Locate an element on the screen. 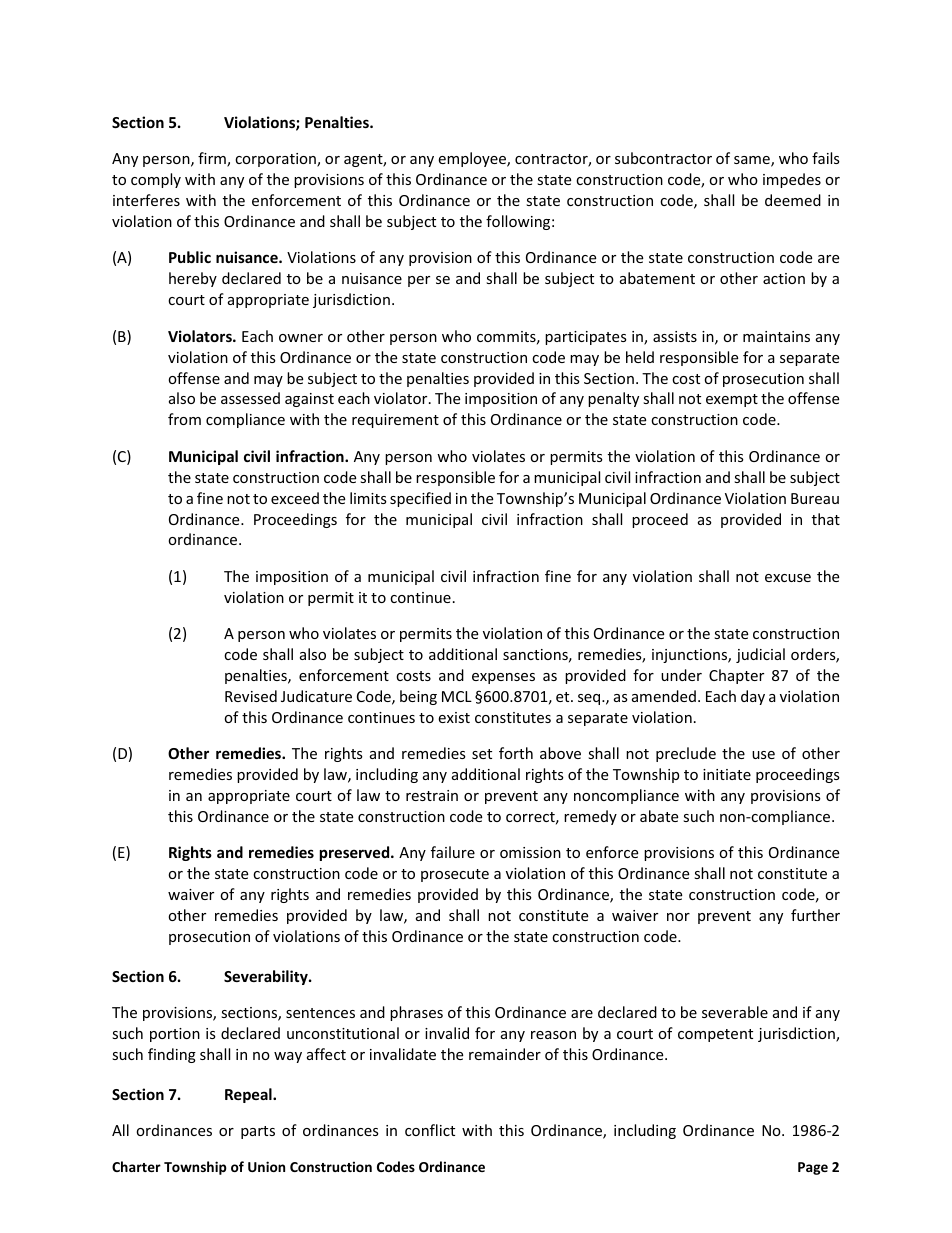  Revised is located at coordinates (251, 696).
